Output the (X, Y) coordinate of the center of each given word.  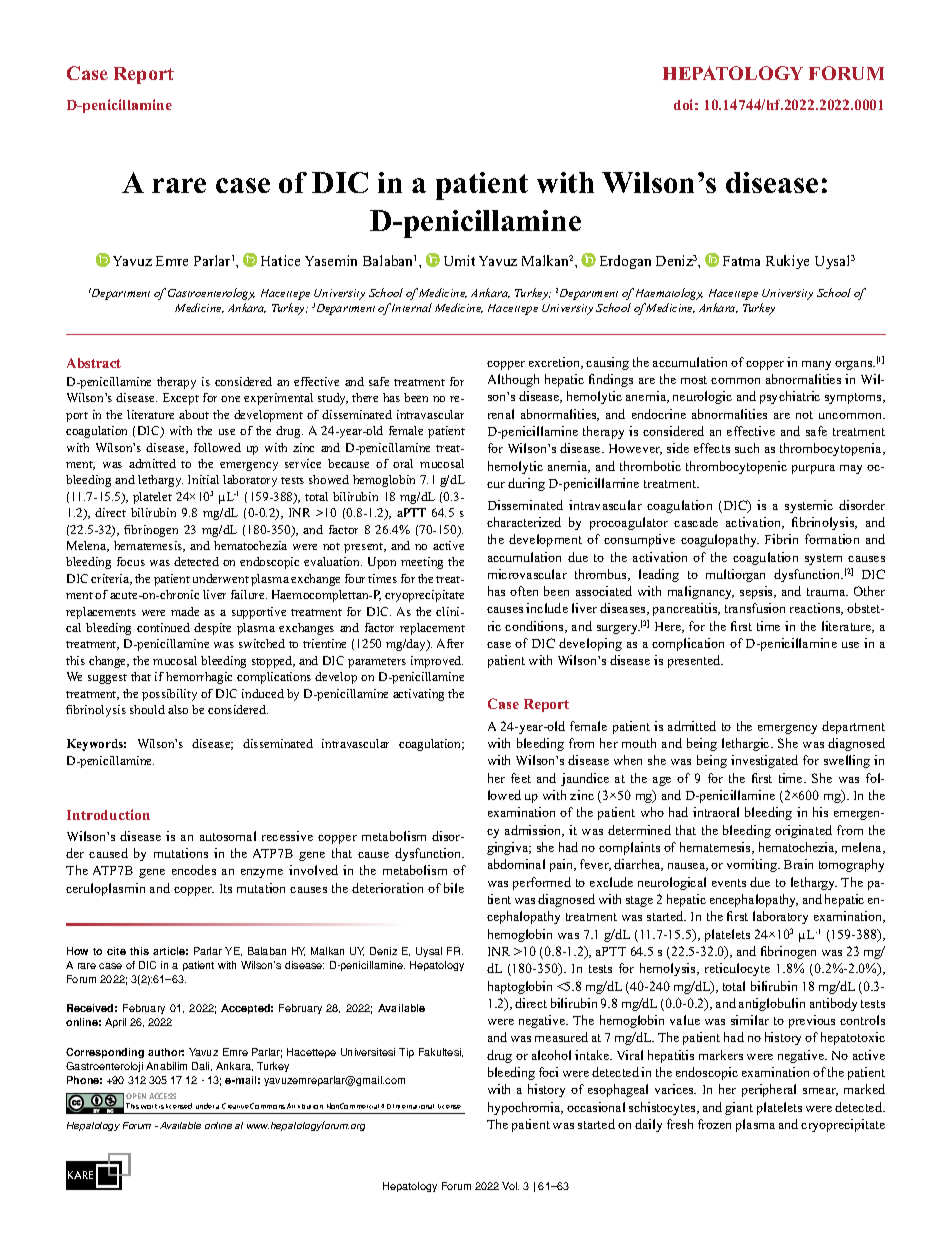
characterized (524, 522)
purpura (813, 469)
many (816, 365)
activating (418, 695)
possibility (169, 695)
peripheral (769, 1090)
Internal (412, 307)
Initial (203, 479)
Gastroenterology (211, 294)
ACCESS (162, 1096)
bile (454, 888)
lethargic (747, 744)
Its (226, 888)
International (413, 1106)
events (729, 883)
